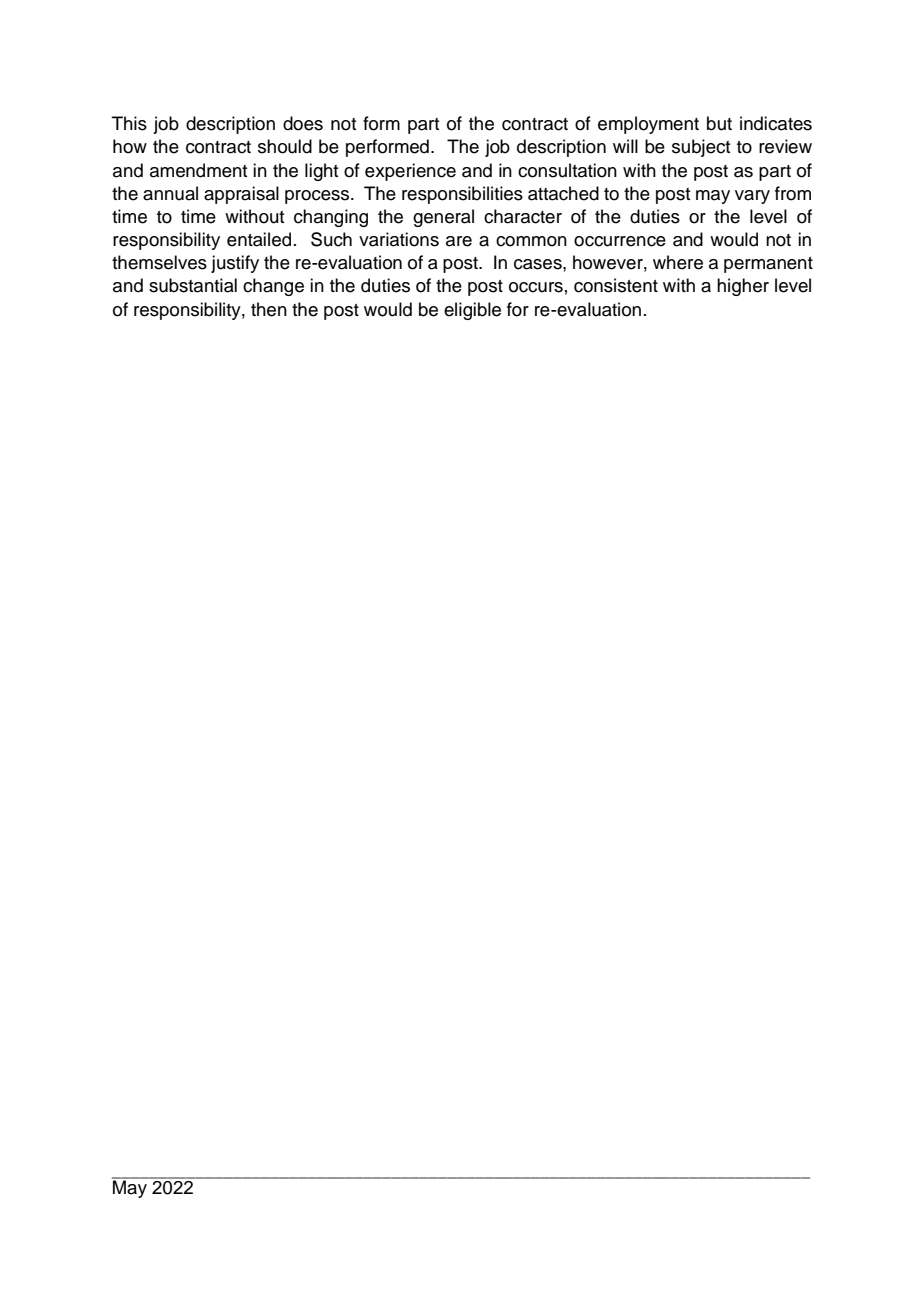 The image size is (924, 1308). Describe the element at coordinates (331, 218) in the page. I see `changing` at that location.
